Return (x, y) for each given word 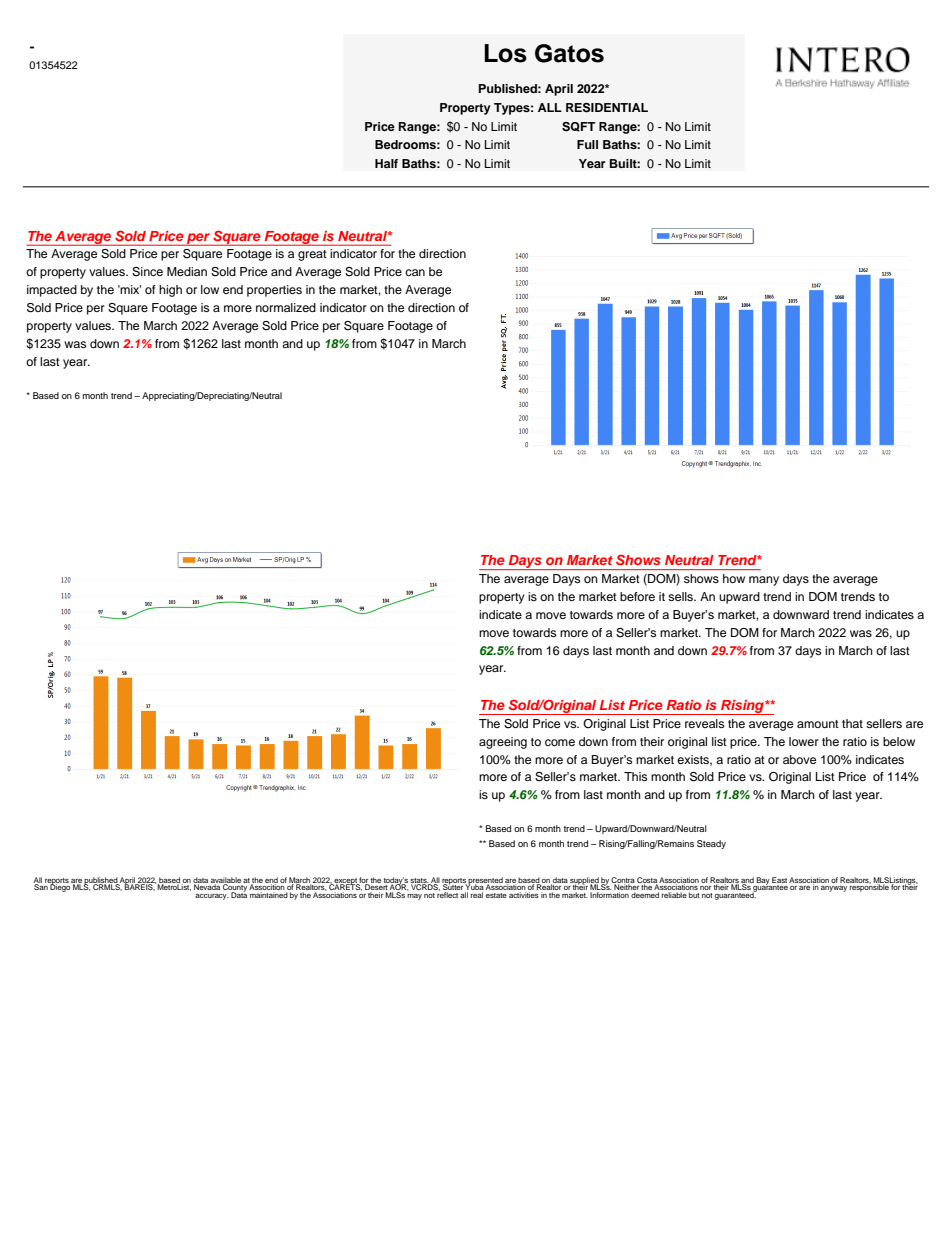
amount (818, 724)
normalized (286, 307)
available (226, 881)
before (637, 596)
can (415, 272)
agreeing (503, 743)
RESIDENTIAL (607, 108)
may (414, 897)
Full (587, 144)
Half (386, 163)
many (764, 581)
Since (147, 272)
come (560, 742)
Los (505, 53)
